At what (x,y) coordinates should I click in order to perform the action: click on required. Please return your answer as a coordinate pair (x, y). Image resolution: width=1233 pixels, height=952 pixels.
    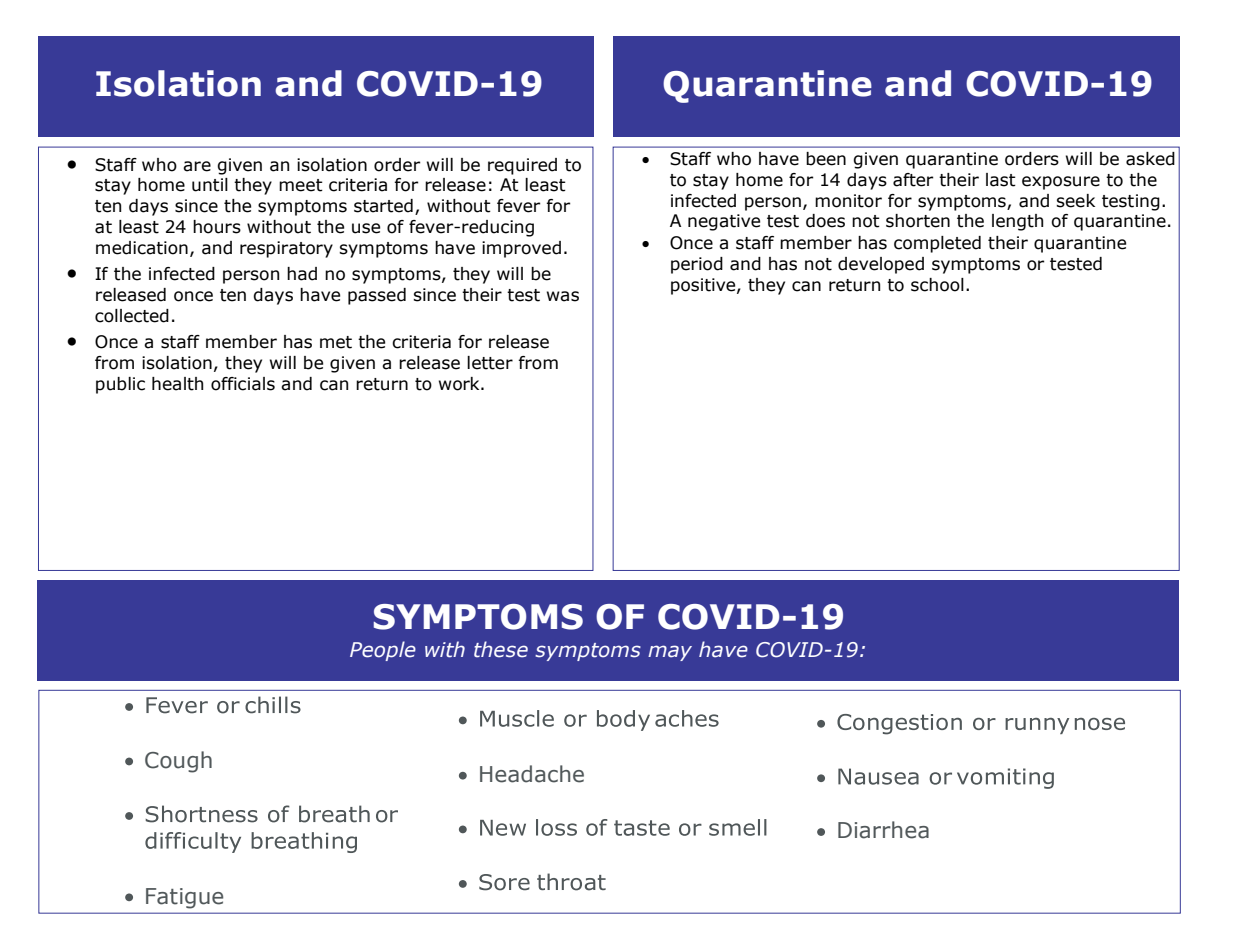
    Looking at the image, I should click on (522, 166).
